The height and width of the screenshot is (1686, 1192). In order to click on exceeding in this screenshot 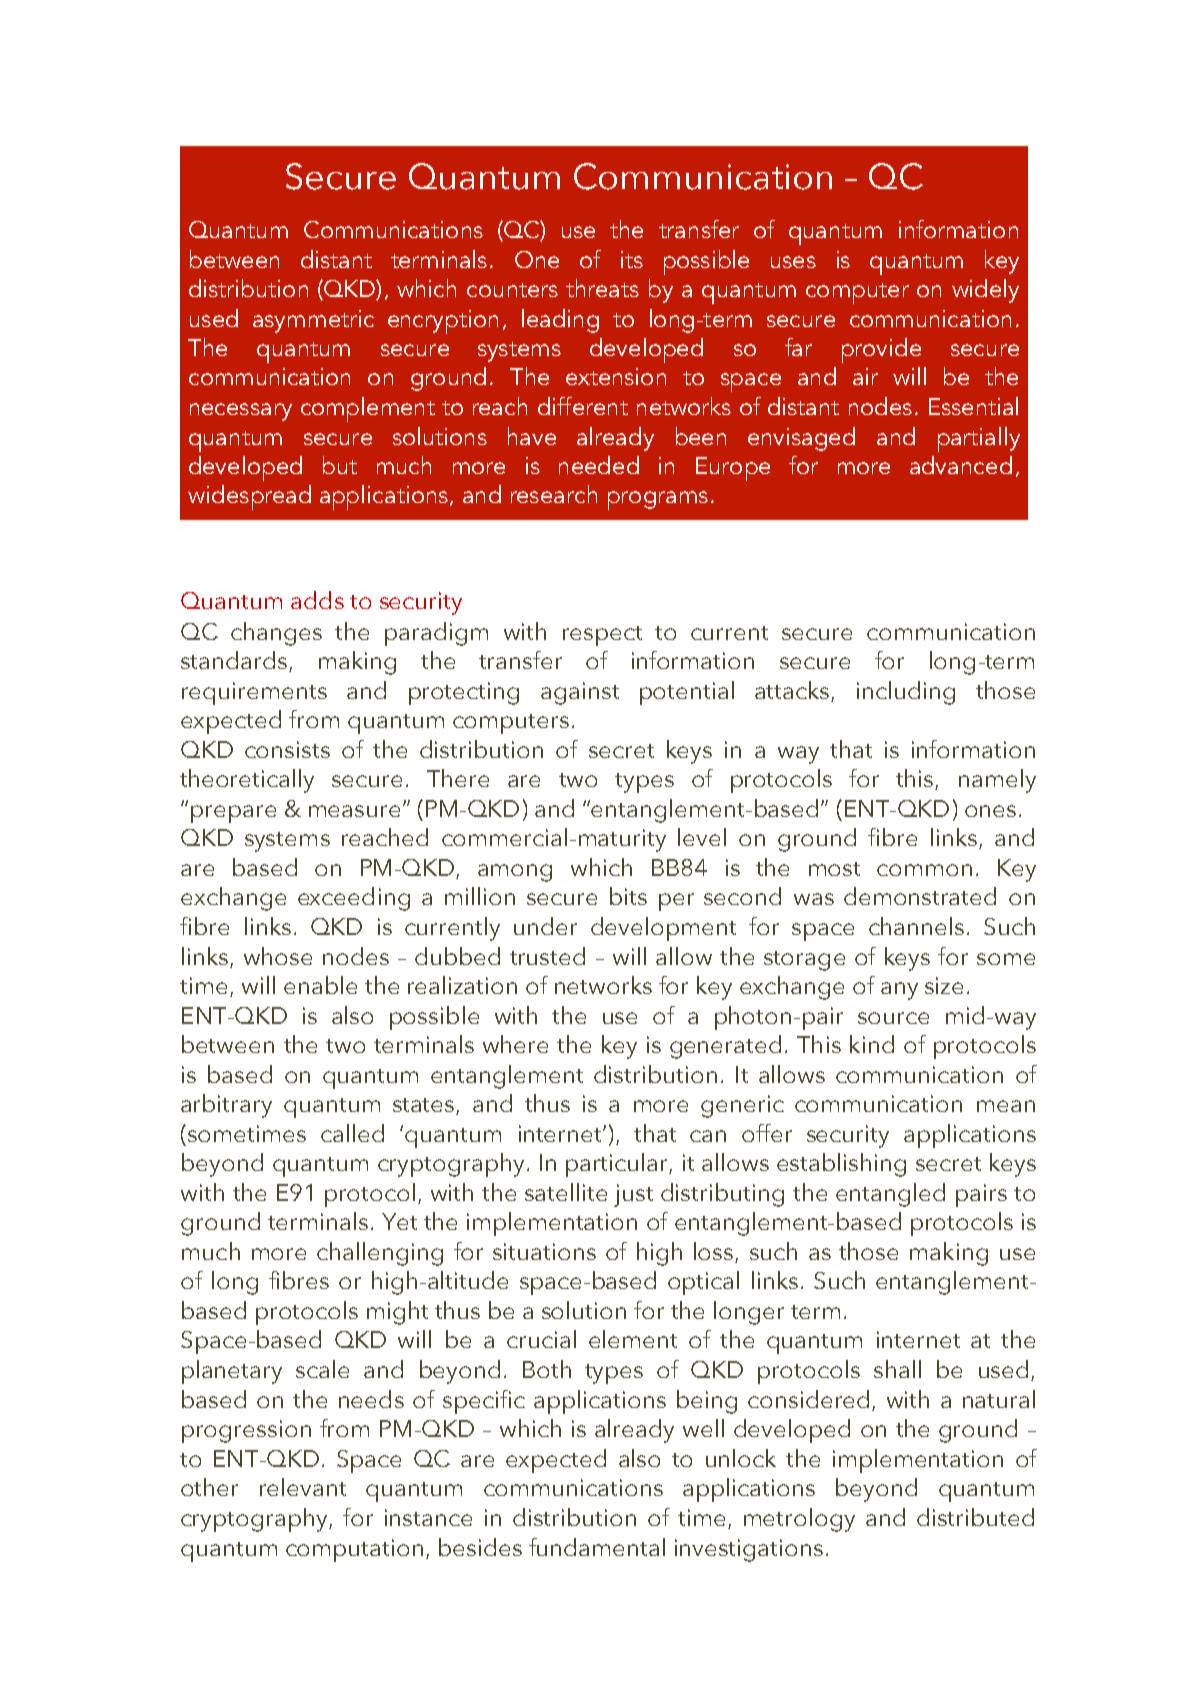, I will do `click(354, 899)`.
